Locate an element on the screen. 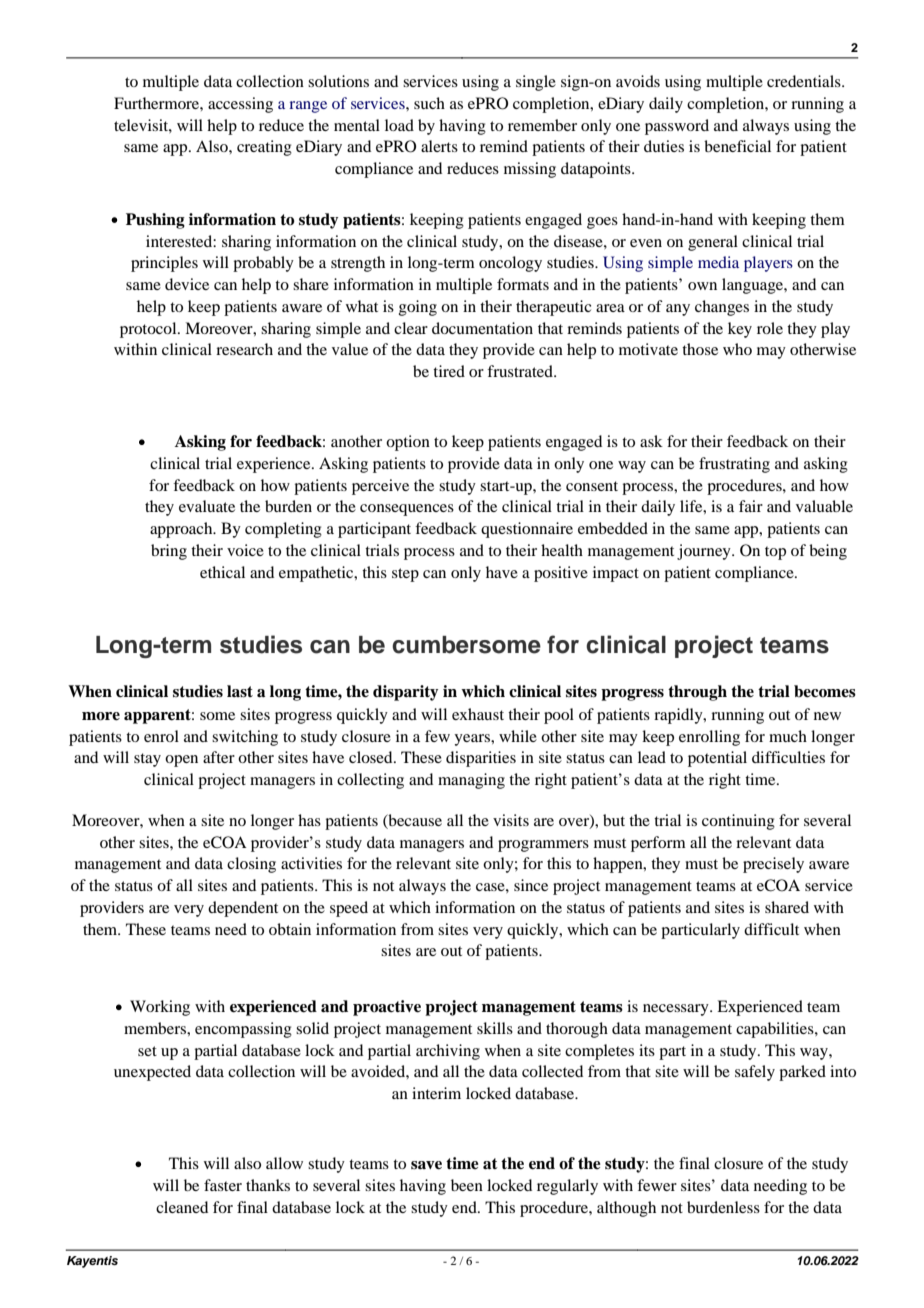  dependent is located at coordinates (243, 909).
